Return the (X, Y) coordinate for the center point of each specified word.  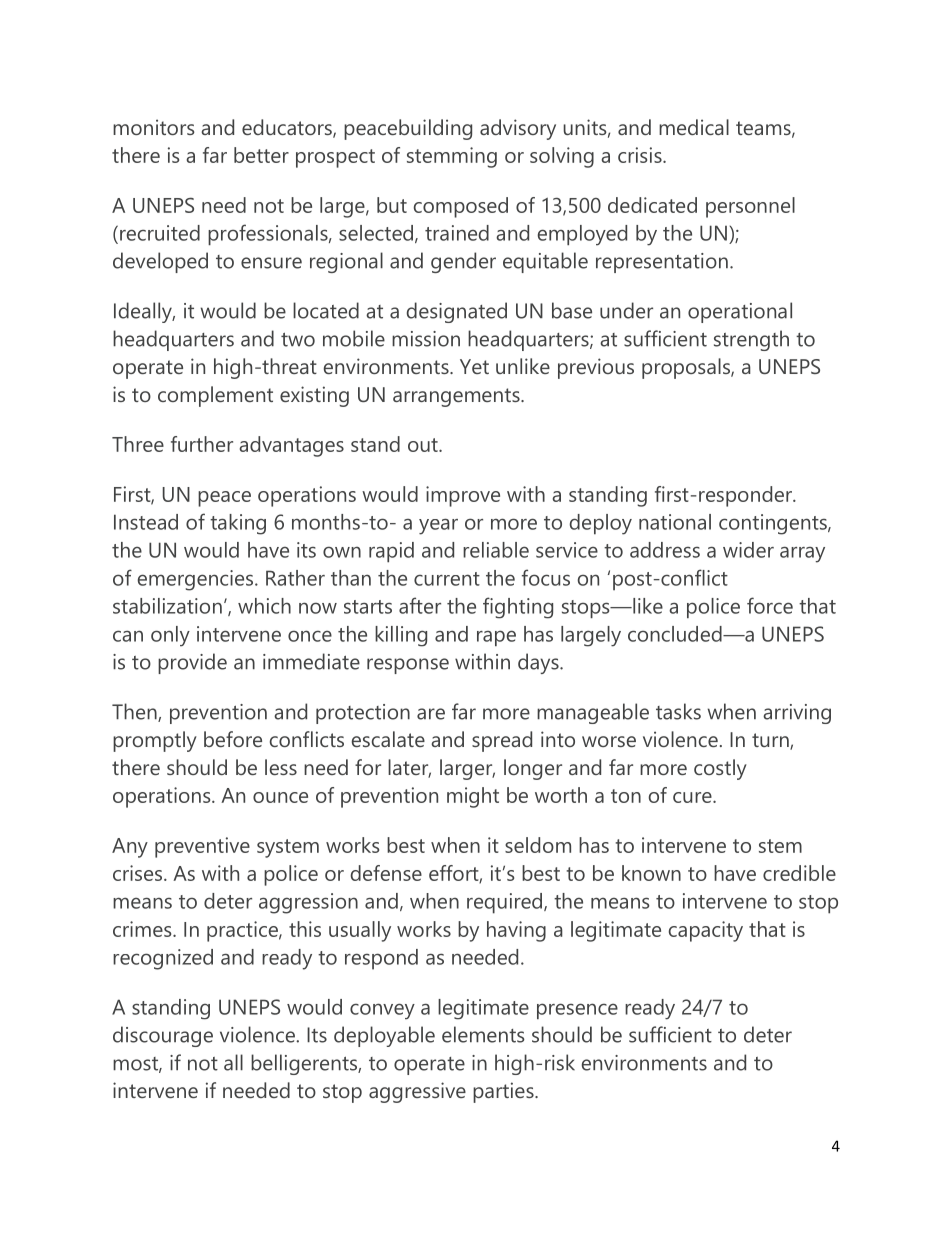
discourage (163, 1036)
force (770, 605)
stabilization (167, 606)
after (420, 605)
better (261, 155)
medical (694, 127)
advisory (518, 129)
